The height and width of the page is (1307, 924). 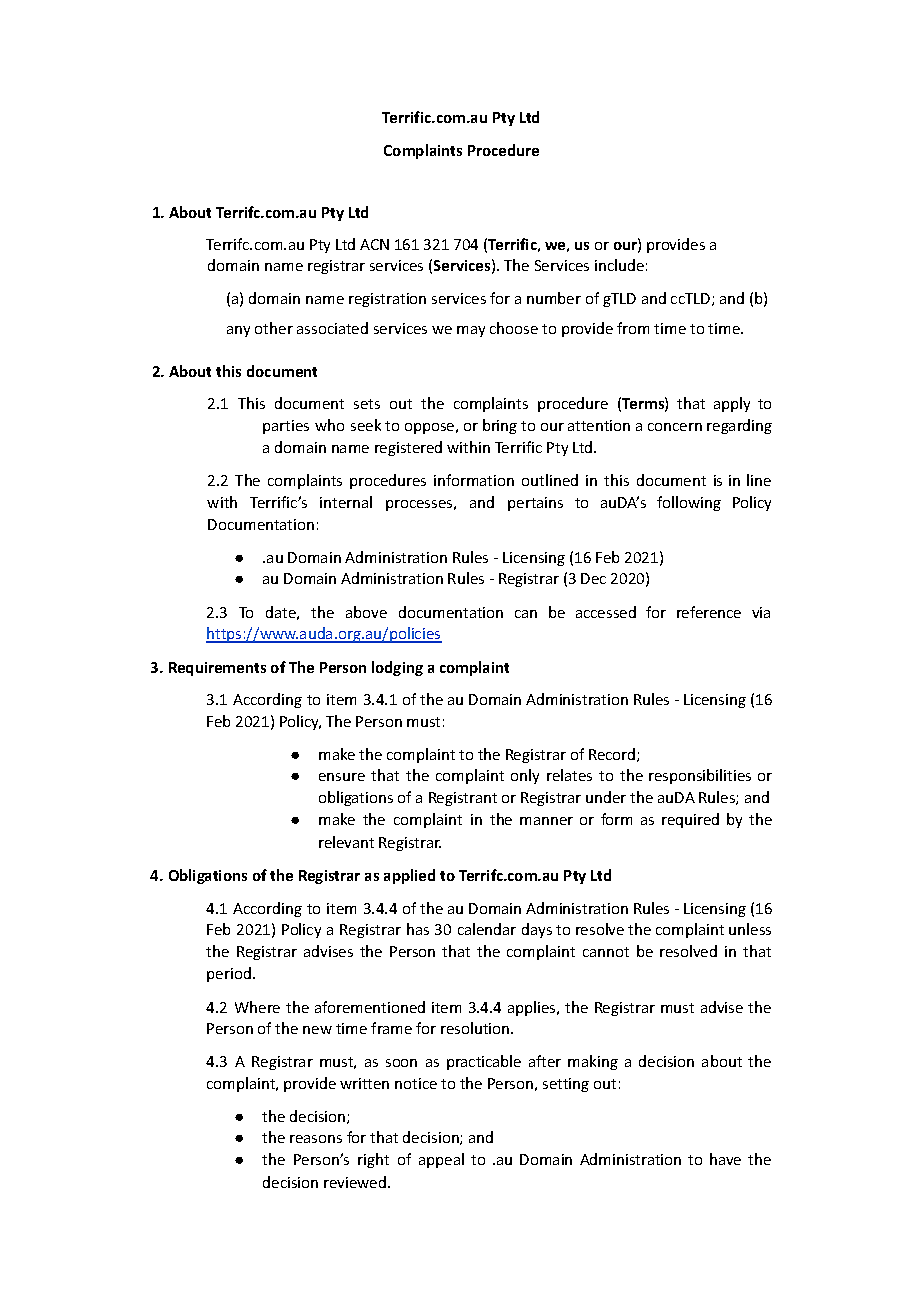 What do you see at coordinates (274, 328) in the page?
I see `other` at bounding box center [274, 328].
